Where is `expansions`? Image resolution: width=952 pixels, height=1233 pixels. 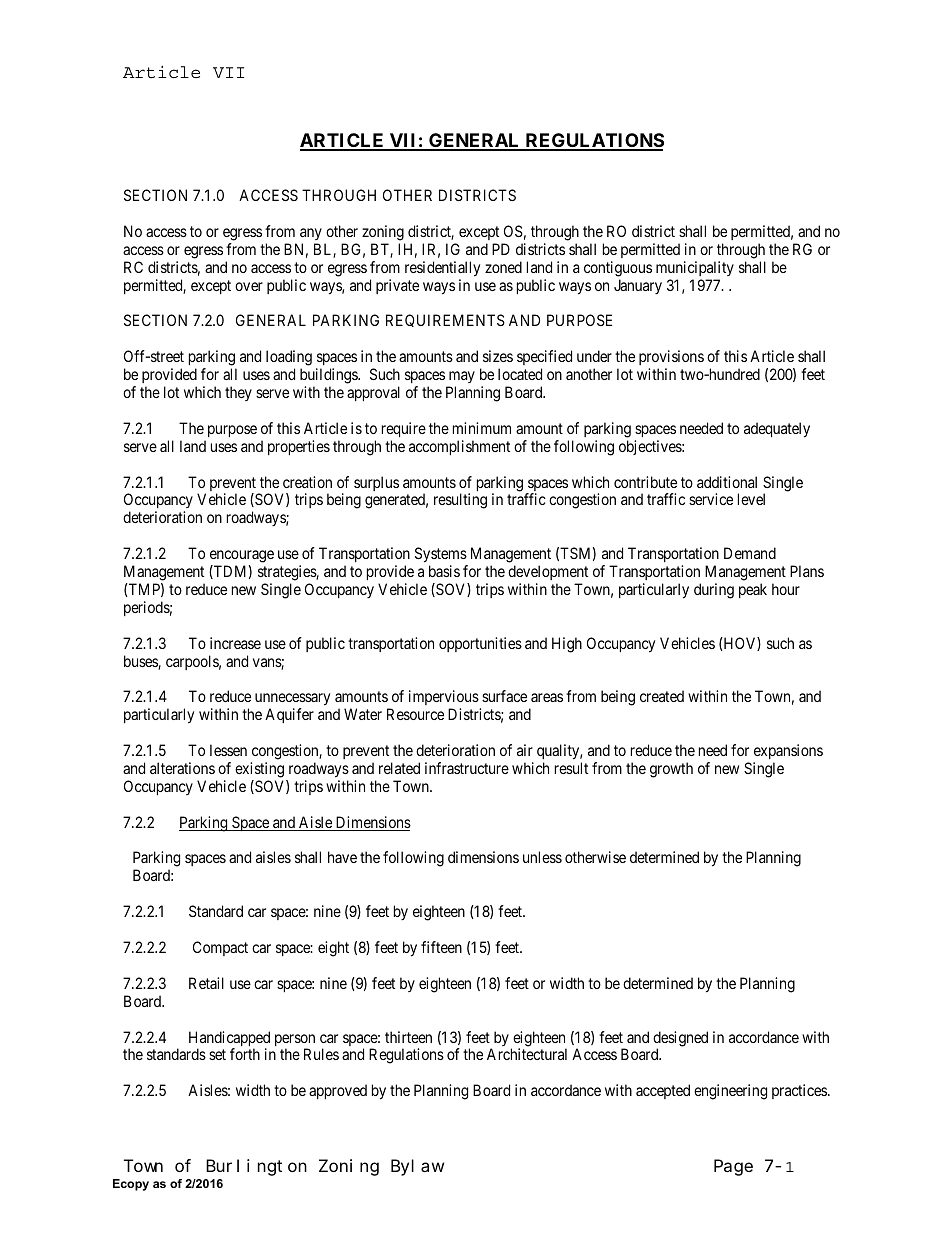
expansions is located at coordinates (788, 753).
